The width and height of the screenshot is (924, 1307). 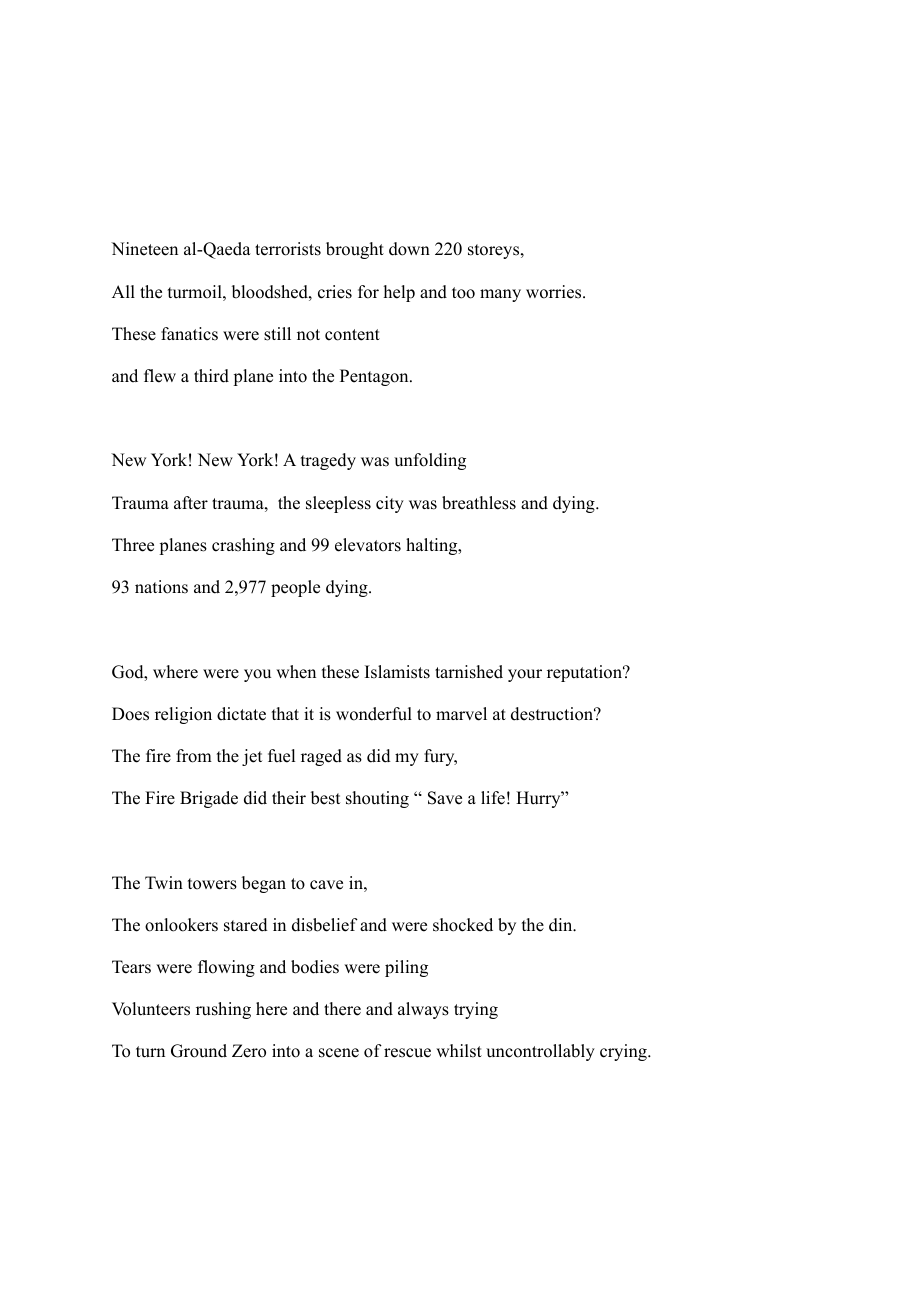 What do you see at coordinates (199, 1051) in the screenshot?
I see `Ground` at bounding box center [199, 1051].
